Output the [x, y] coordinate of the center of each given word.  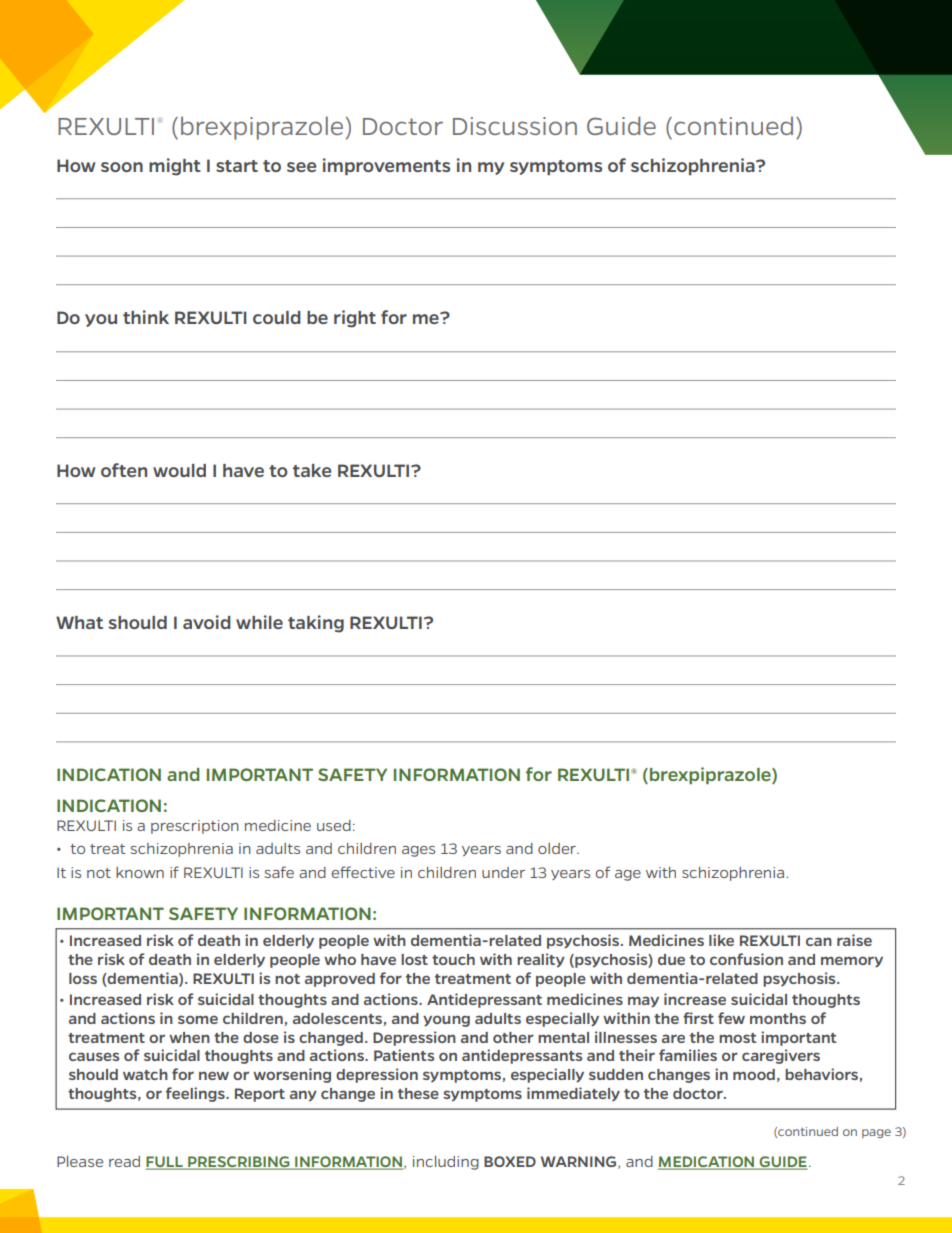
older [558, 848]
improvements [386, 166]
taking [316, 624]
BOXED [510, 1161]
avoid [207, 622]
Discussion [515, 126]
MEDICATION [707, 1163]
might [175, 167]
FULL [165, 1163]
